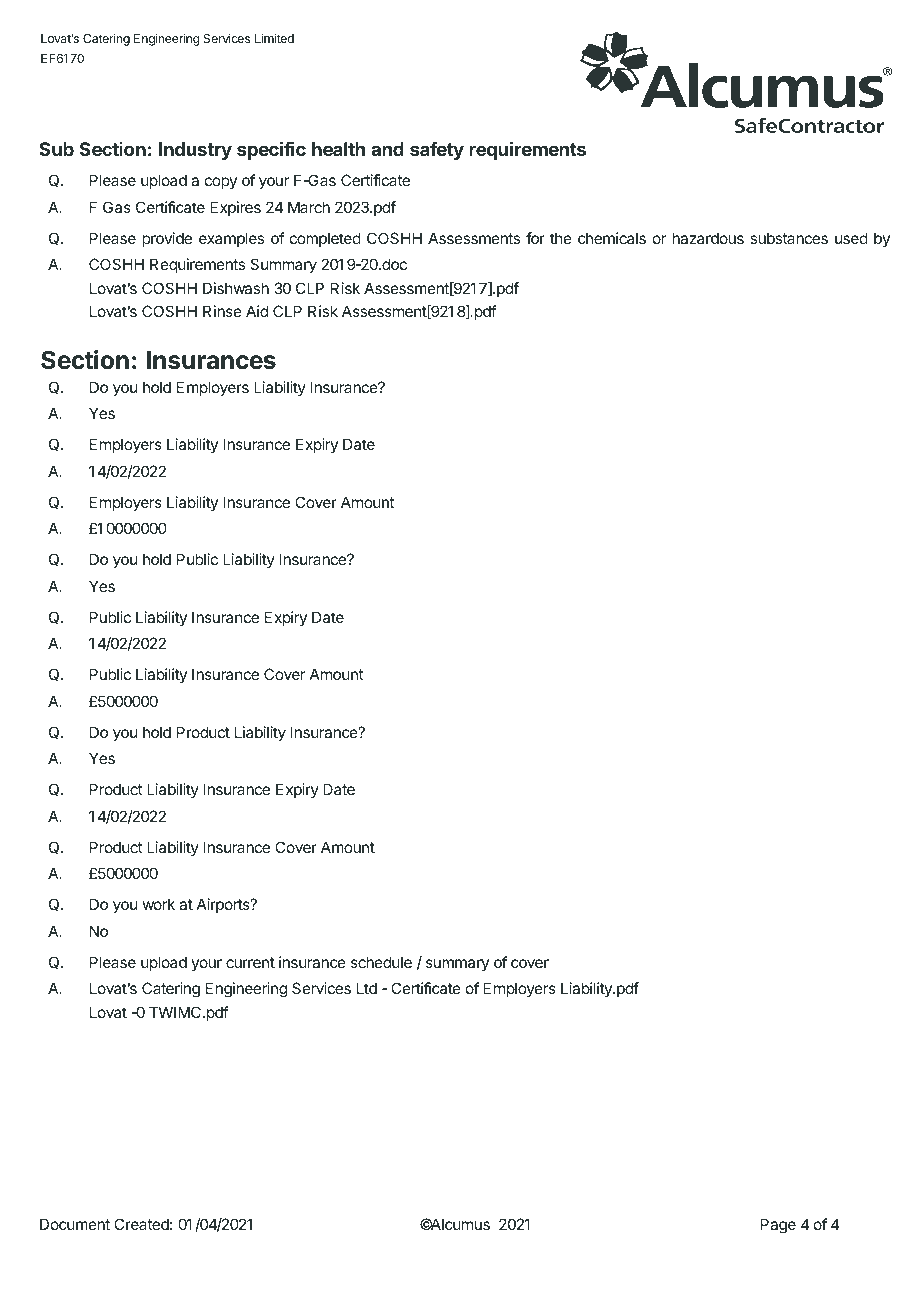 The image size is (924, 1308). I want to click on substances, so click(789, 238).
